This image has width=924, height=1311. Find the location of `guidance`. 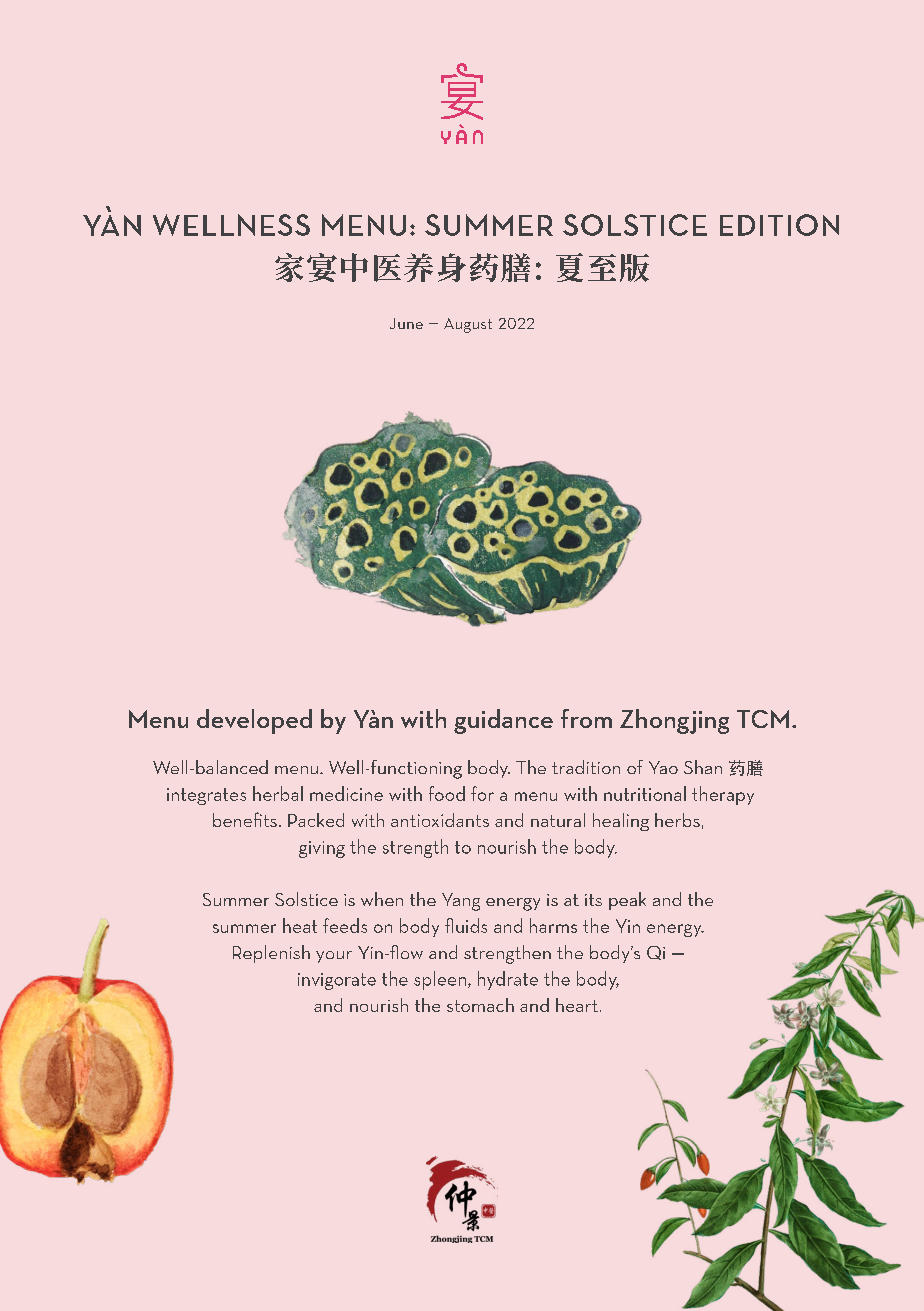

guidance is located at coordinates (503, 721).
